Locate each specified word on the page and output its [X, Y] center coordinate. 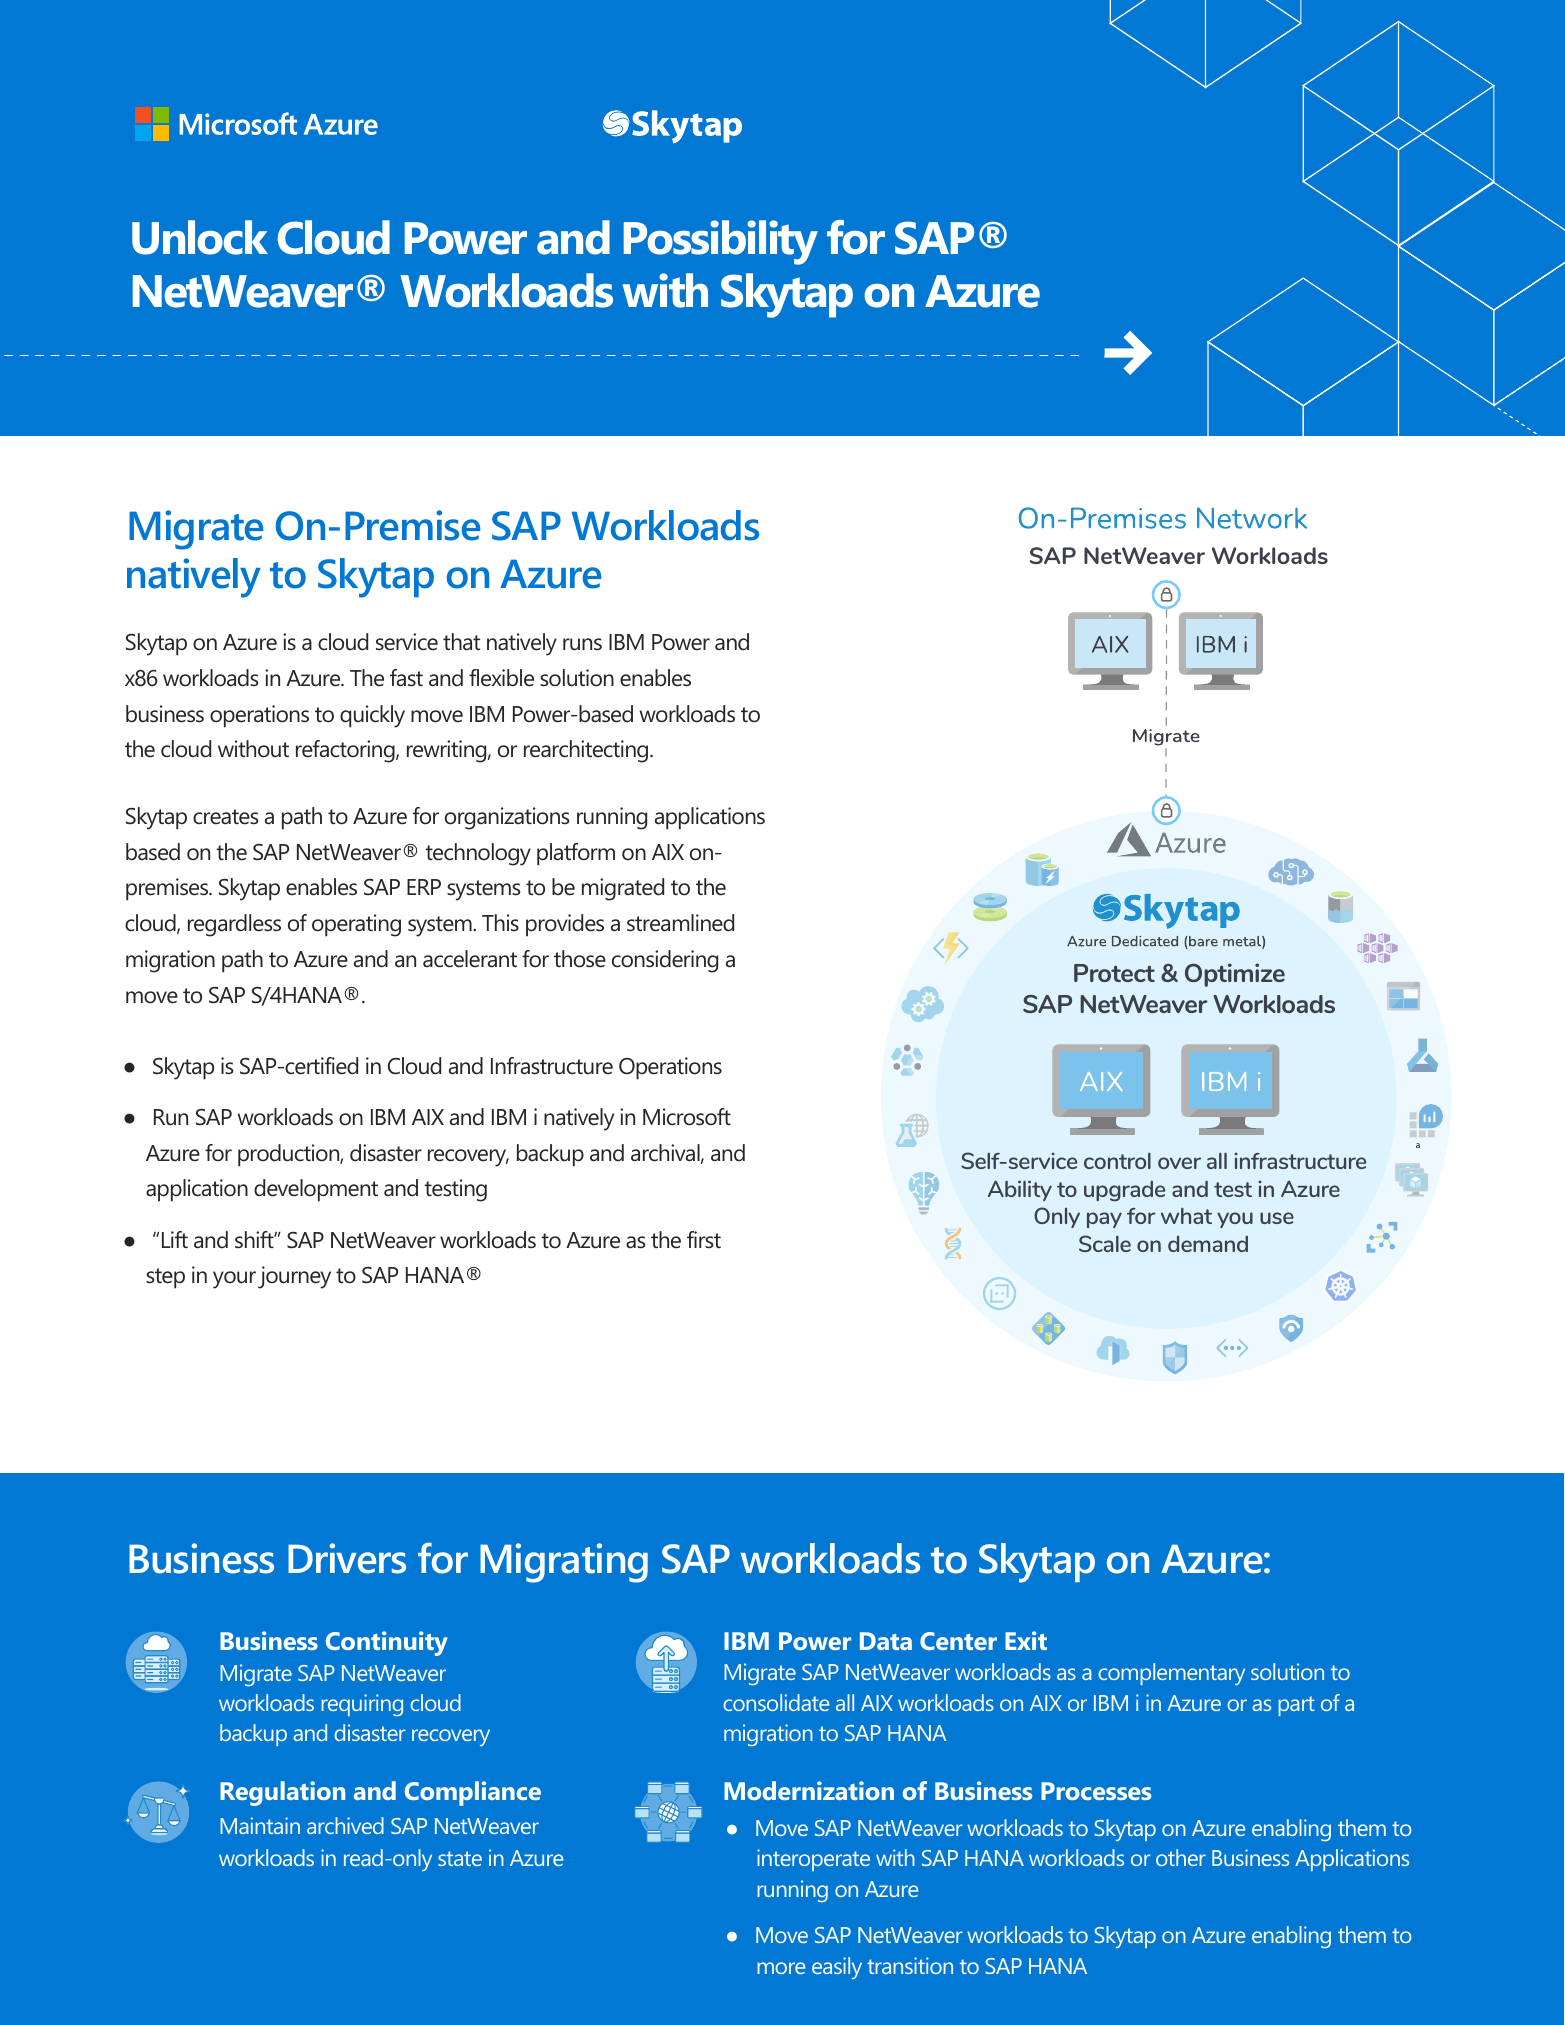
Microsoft [687, 1117]
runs [582, 644]
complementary [1171, 1674]
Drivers [347, 1558]
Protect [1114, 973]
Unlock [200, 237]
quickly [372, 716]
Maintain [260, 1825]
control [1117, 1160]
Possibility [721, 242]
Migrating [564, 1563]
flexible [501, 678]
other [1181, 1857]
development [316, 1190]
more [781, 1968]
